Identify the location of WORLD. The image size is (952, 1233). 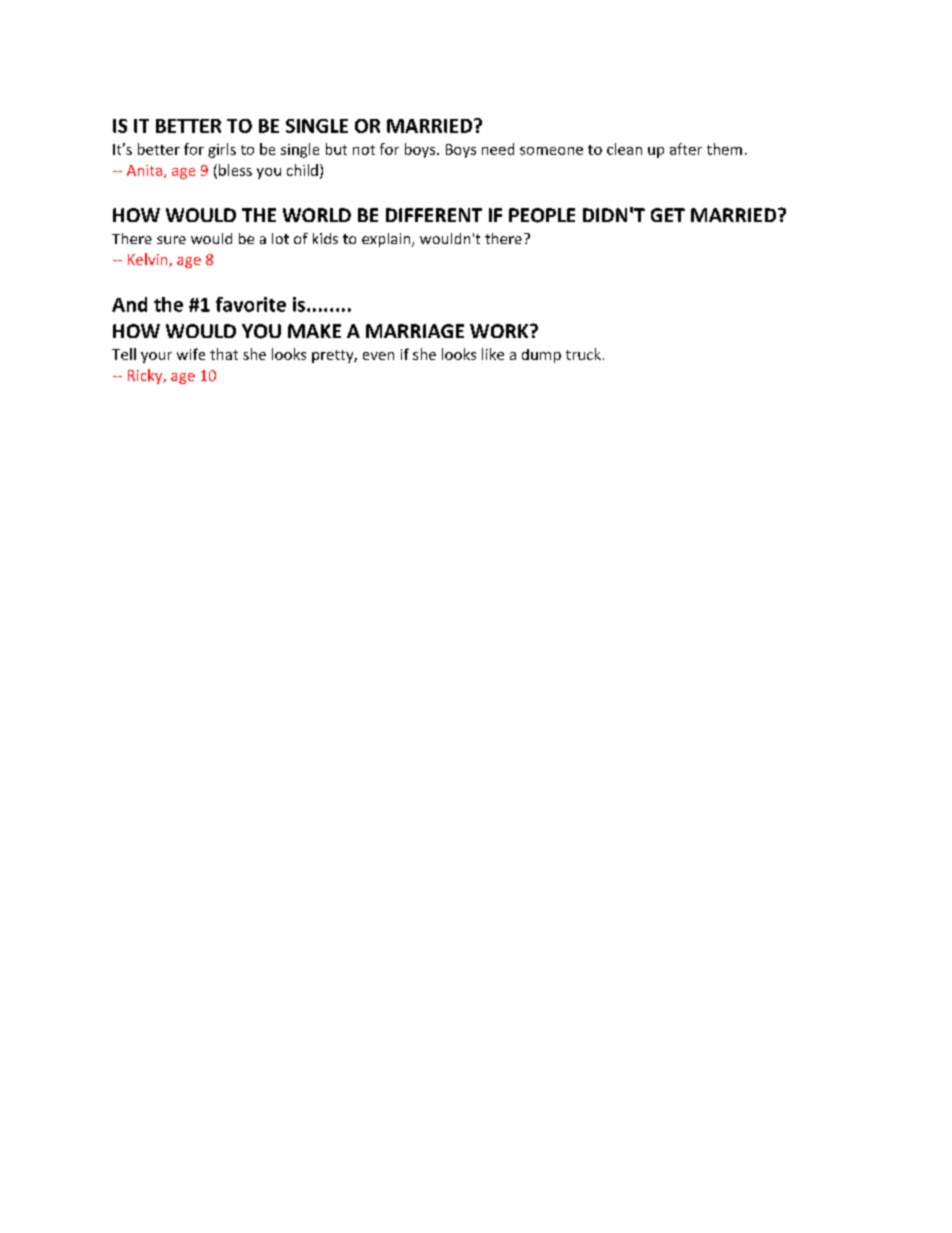
(317, 215).
